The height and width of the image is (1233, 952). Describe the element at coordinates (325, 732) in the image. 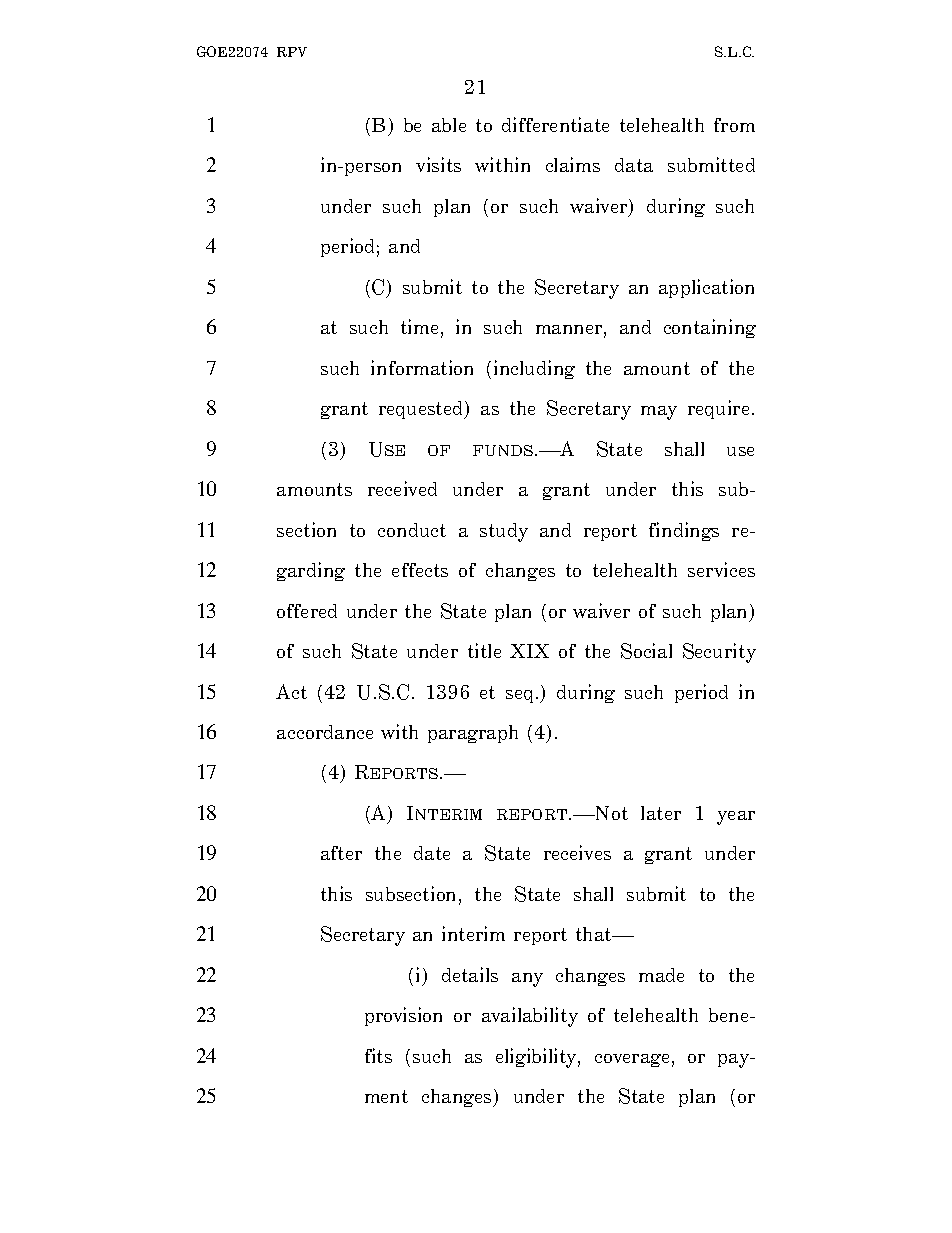

I see `accordance` at that location.
